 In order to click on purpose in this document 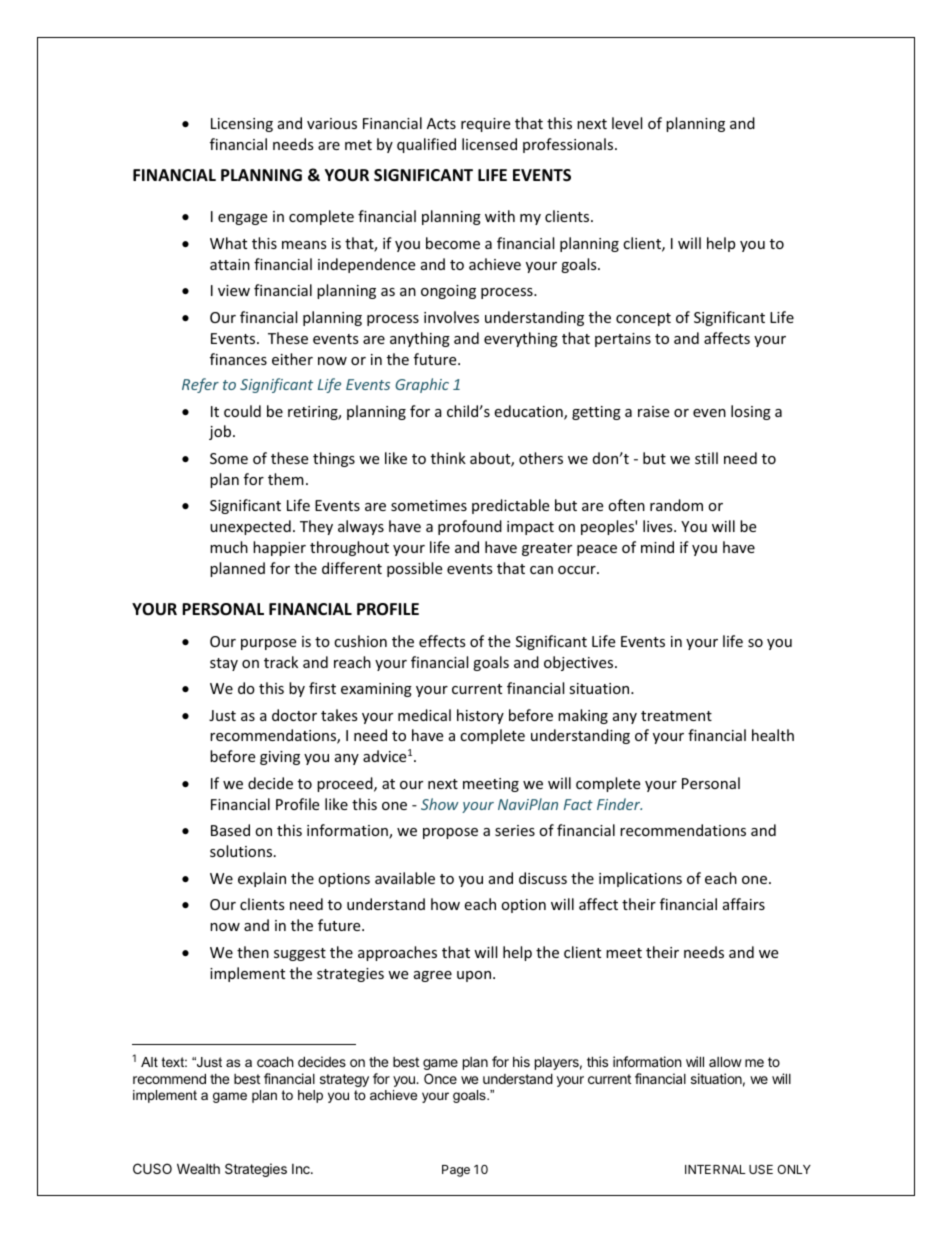, I will do `click(268, 644)`.
